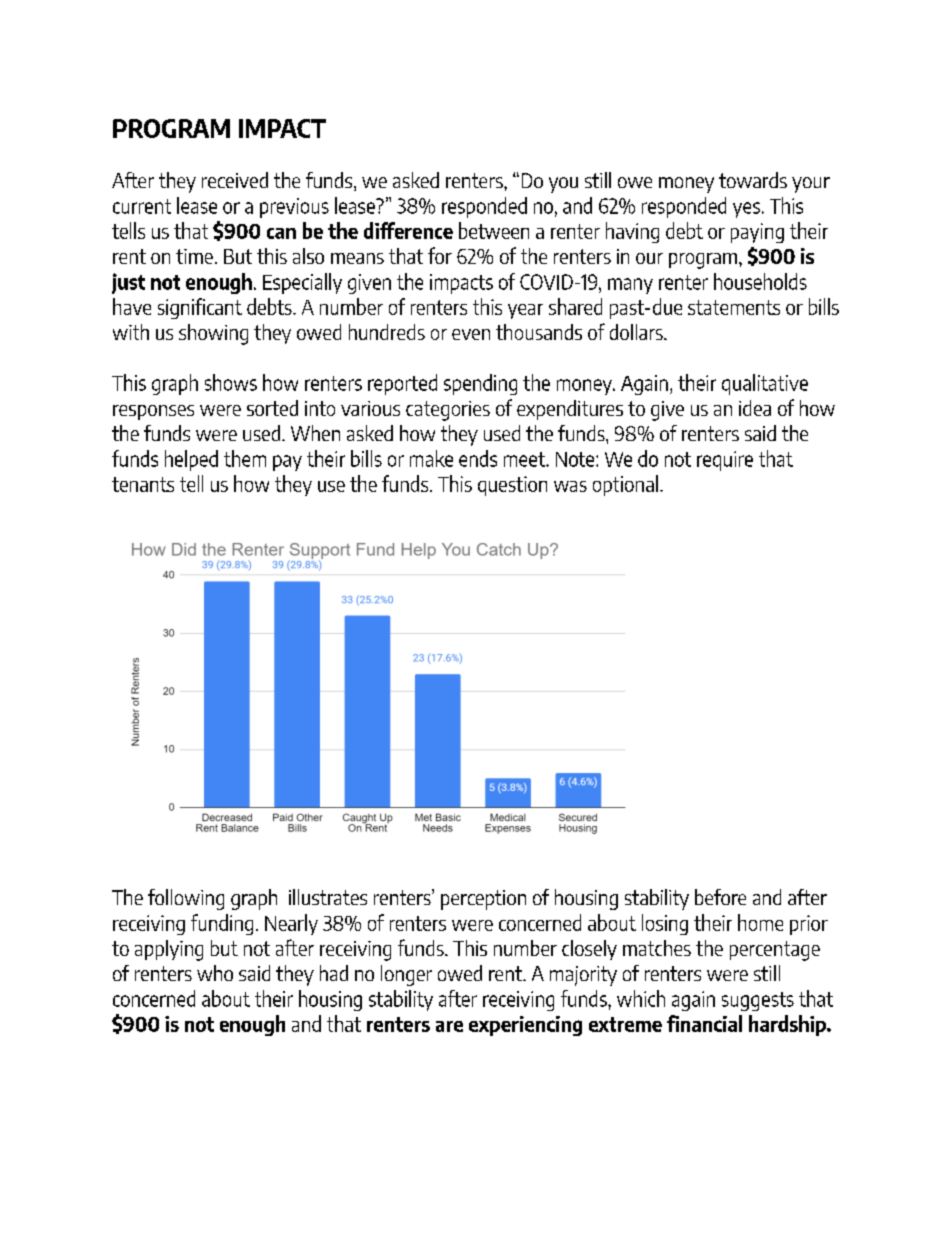 The height and width of the page is (1233, 952). I want to click on received, so click(235, 180).
